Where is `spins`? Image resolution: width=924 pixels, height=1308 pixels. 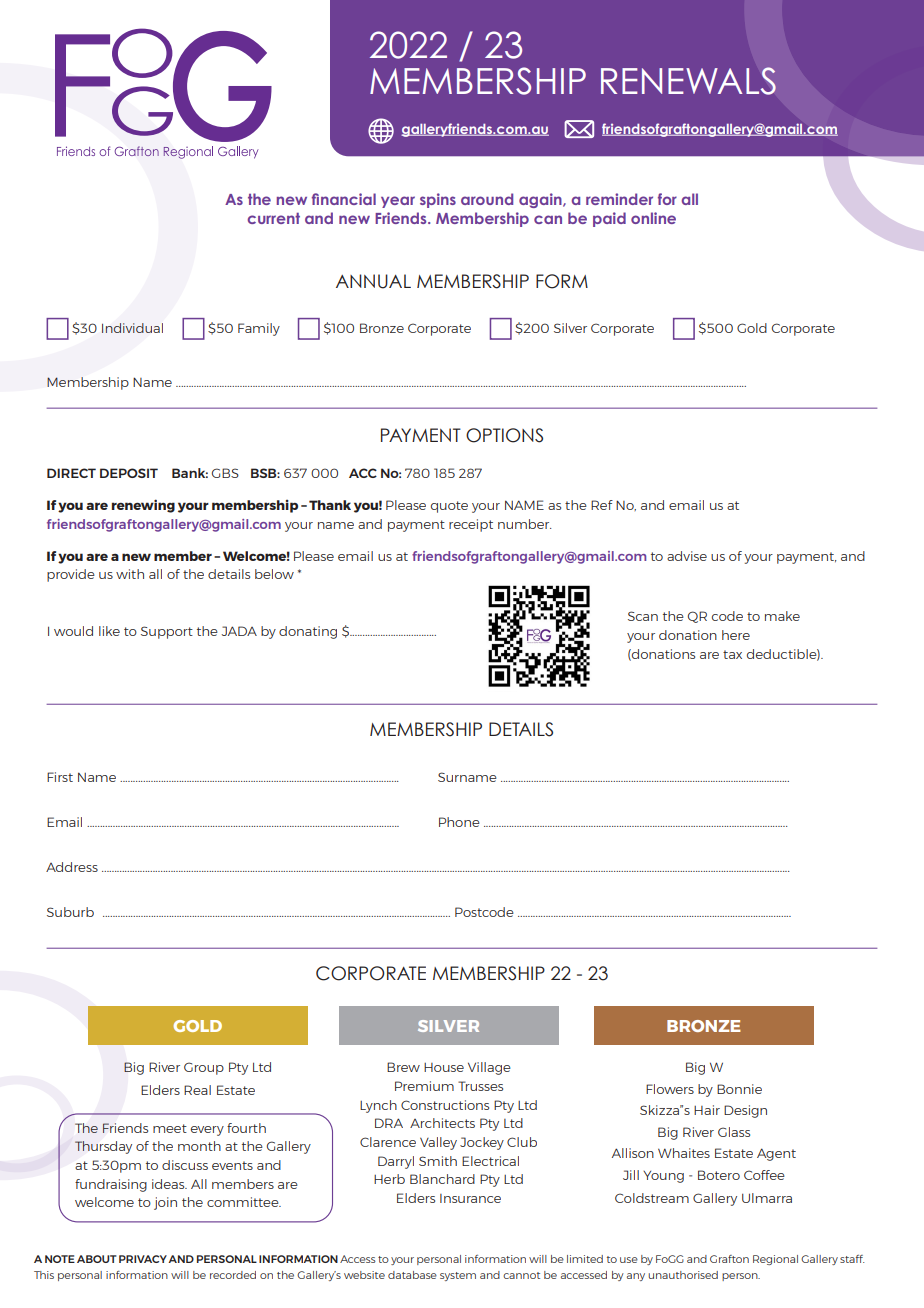 spins is located at coordinates (438, 200).
